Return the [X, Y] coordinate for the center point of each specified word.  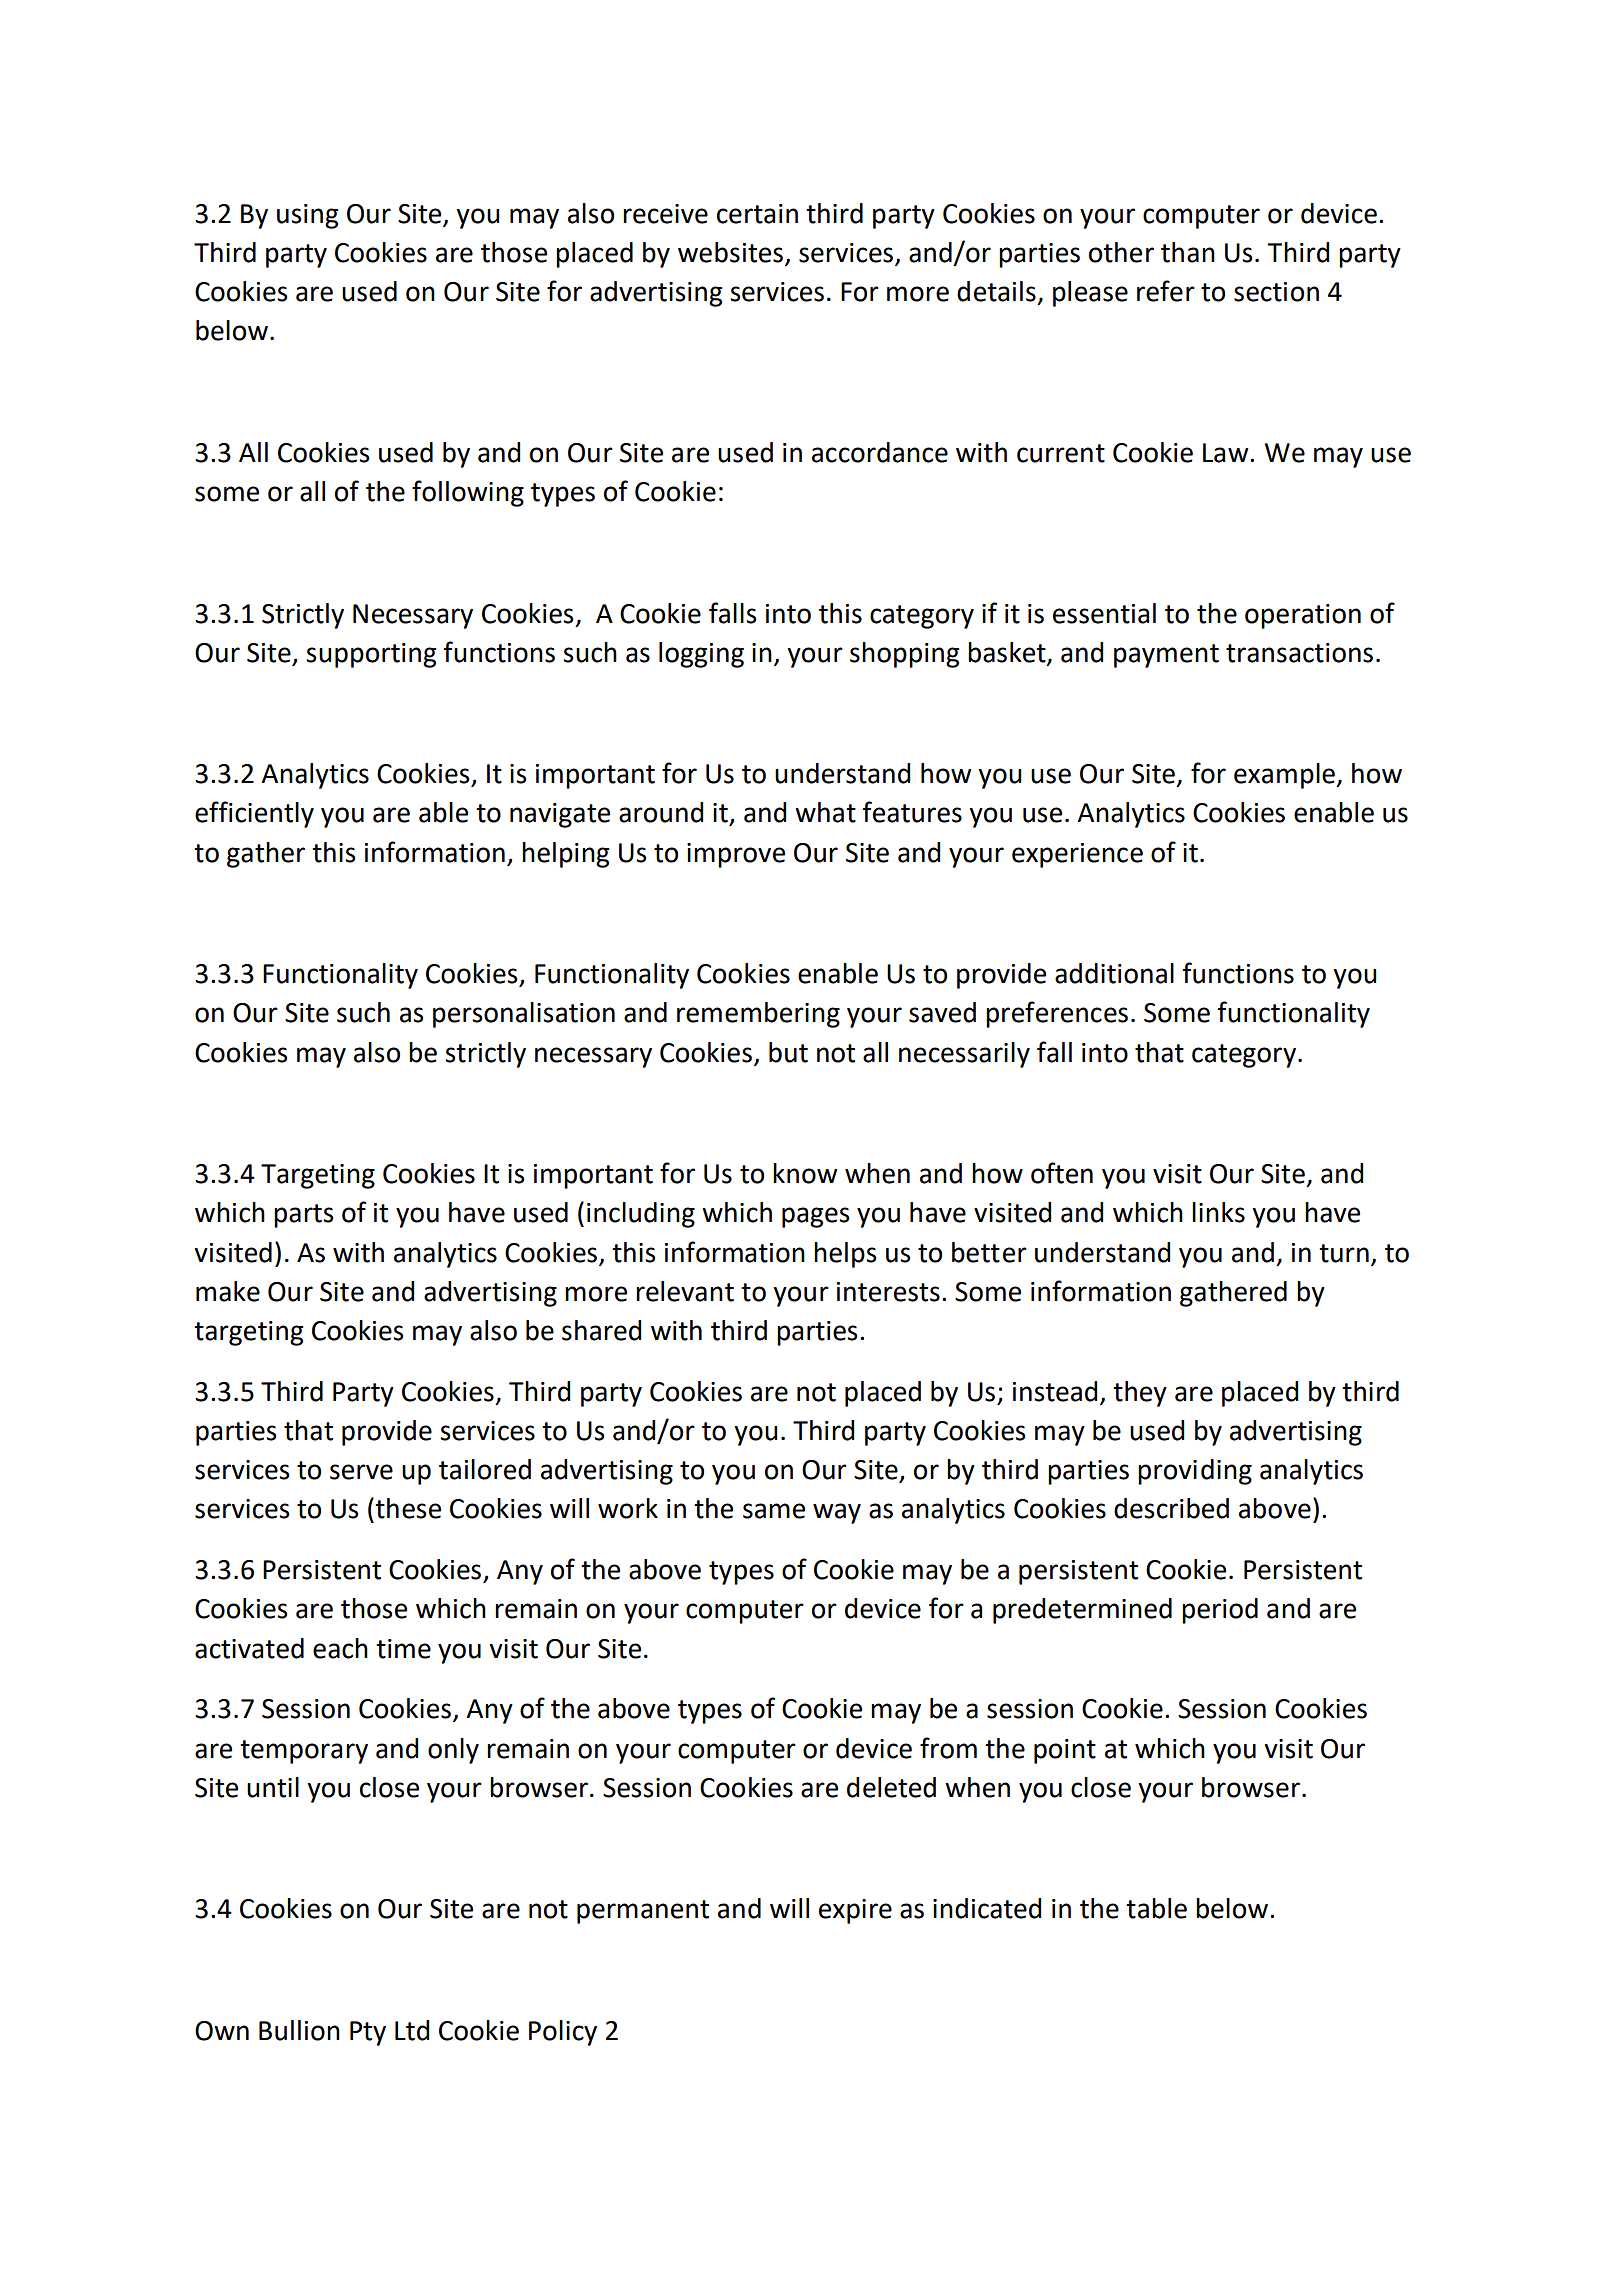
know [805, 1173]
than [1188, 252]
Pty [368, 2033]
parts [303, 1216]
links [1218, 1212]
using [307, 216]
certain [757, 214]
